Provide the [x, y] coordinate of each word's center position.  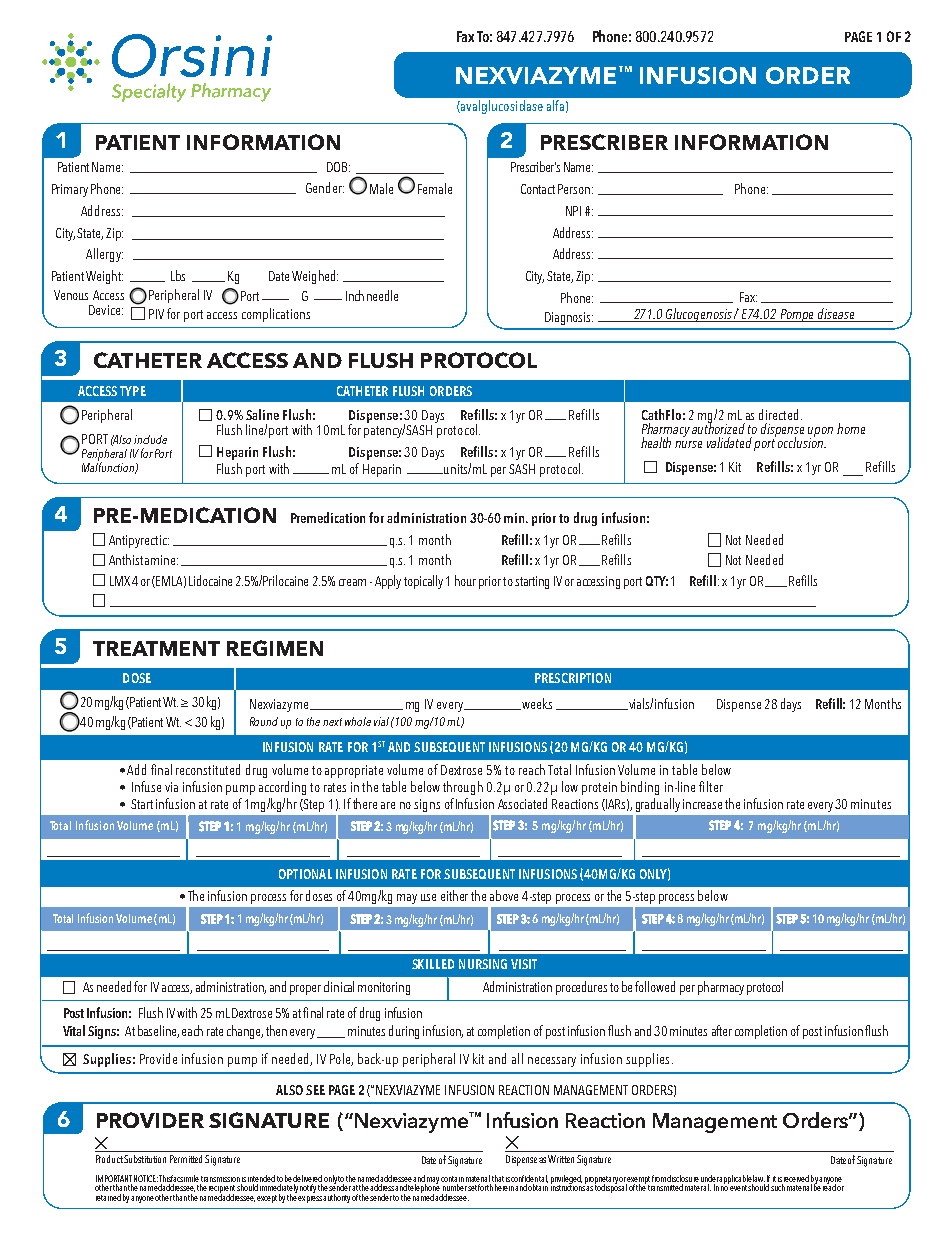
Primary [70, 190]
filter [711, 786]
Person [574, 189]
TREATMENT [156, 648]
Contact [538, 189]
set [472, 1188]
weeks [536, 704]
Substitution [145, 1159]
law [758, 1180]
